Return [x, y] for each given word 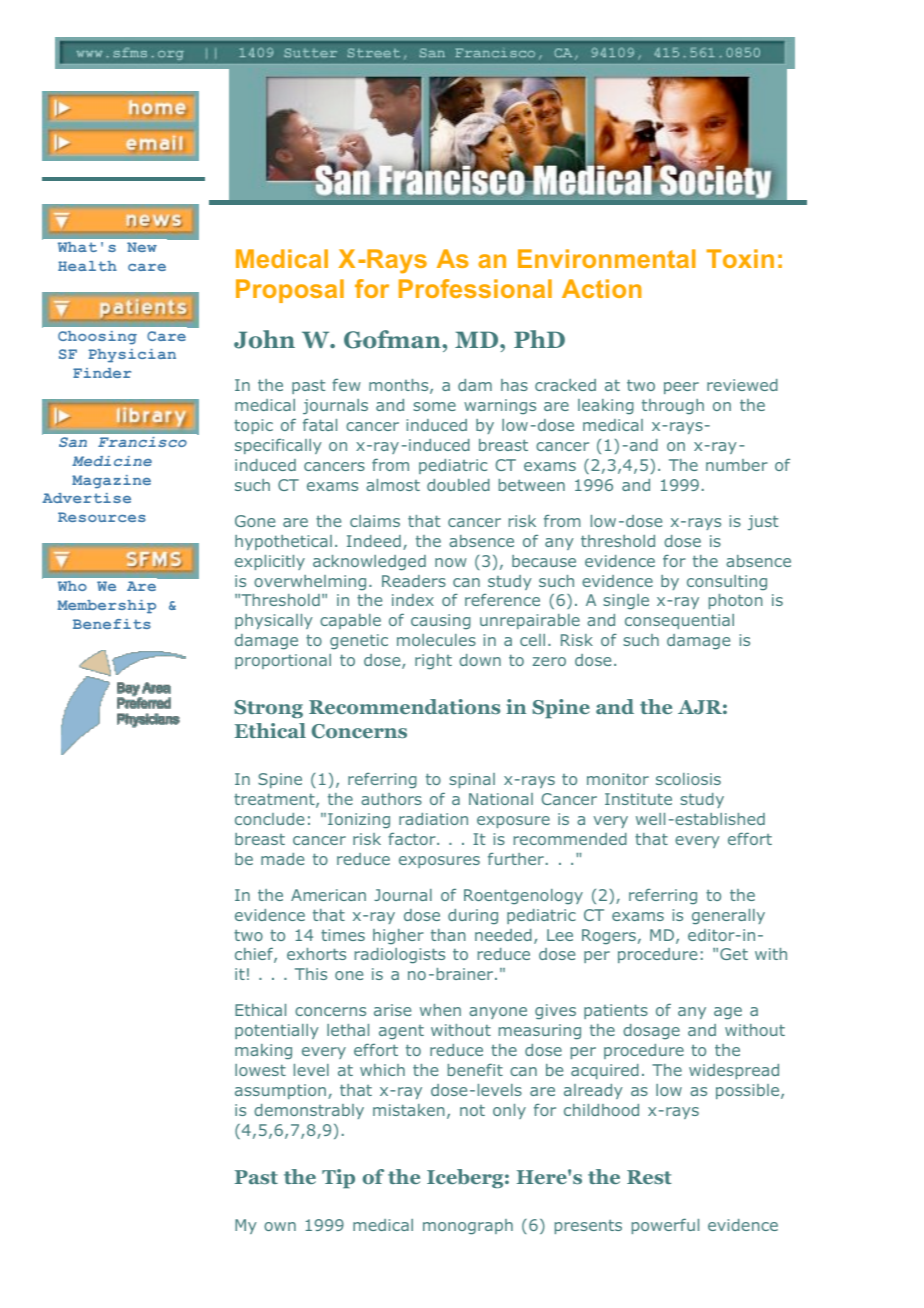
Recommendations [404, 706]
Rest [649, 1177]
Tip [338, 1179]
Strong [268, 709]
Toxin [740, 258]
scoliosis [688, 779]
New [142, 247]
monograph [468, 1227]
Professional [475, 288]
